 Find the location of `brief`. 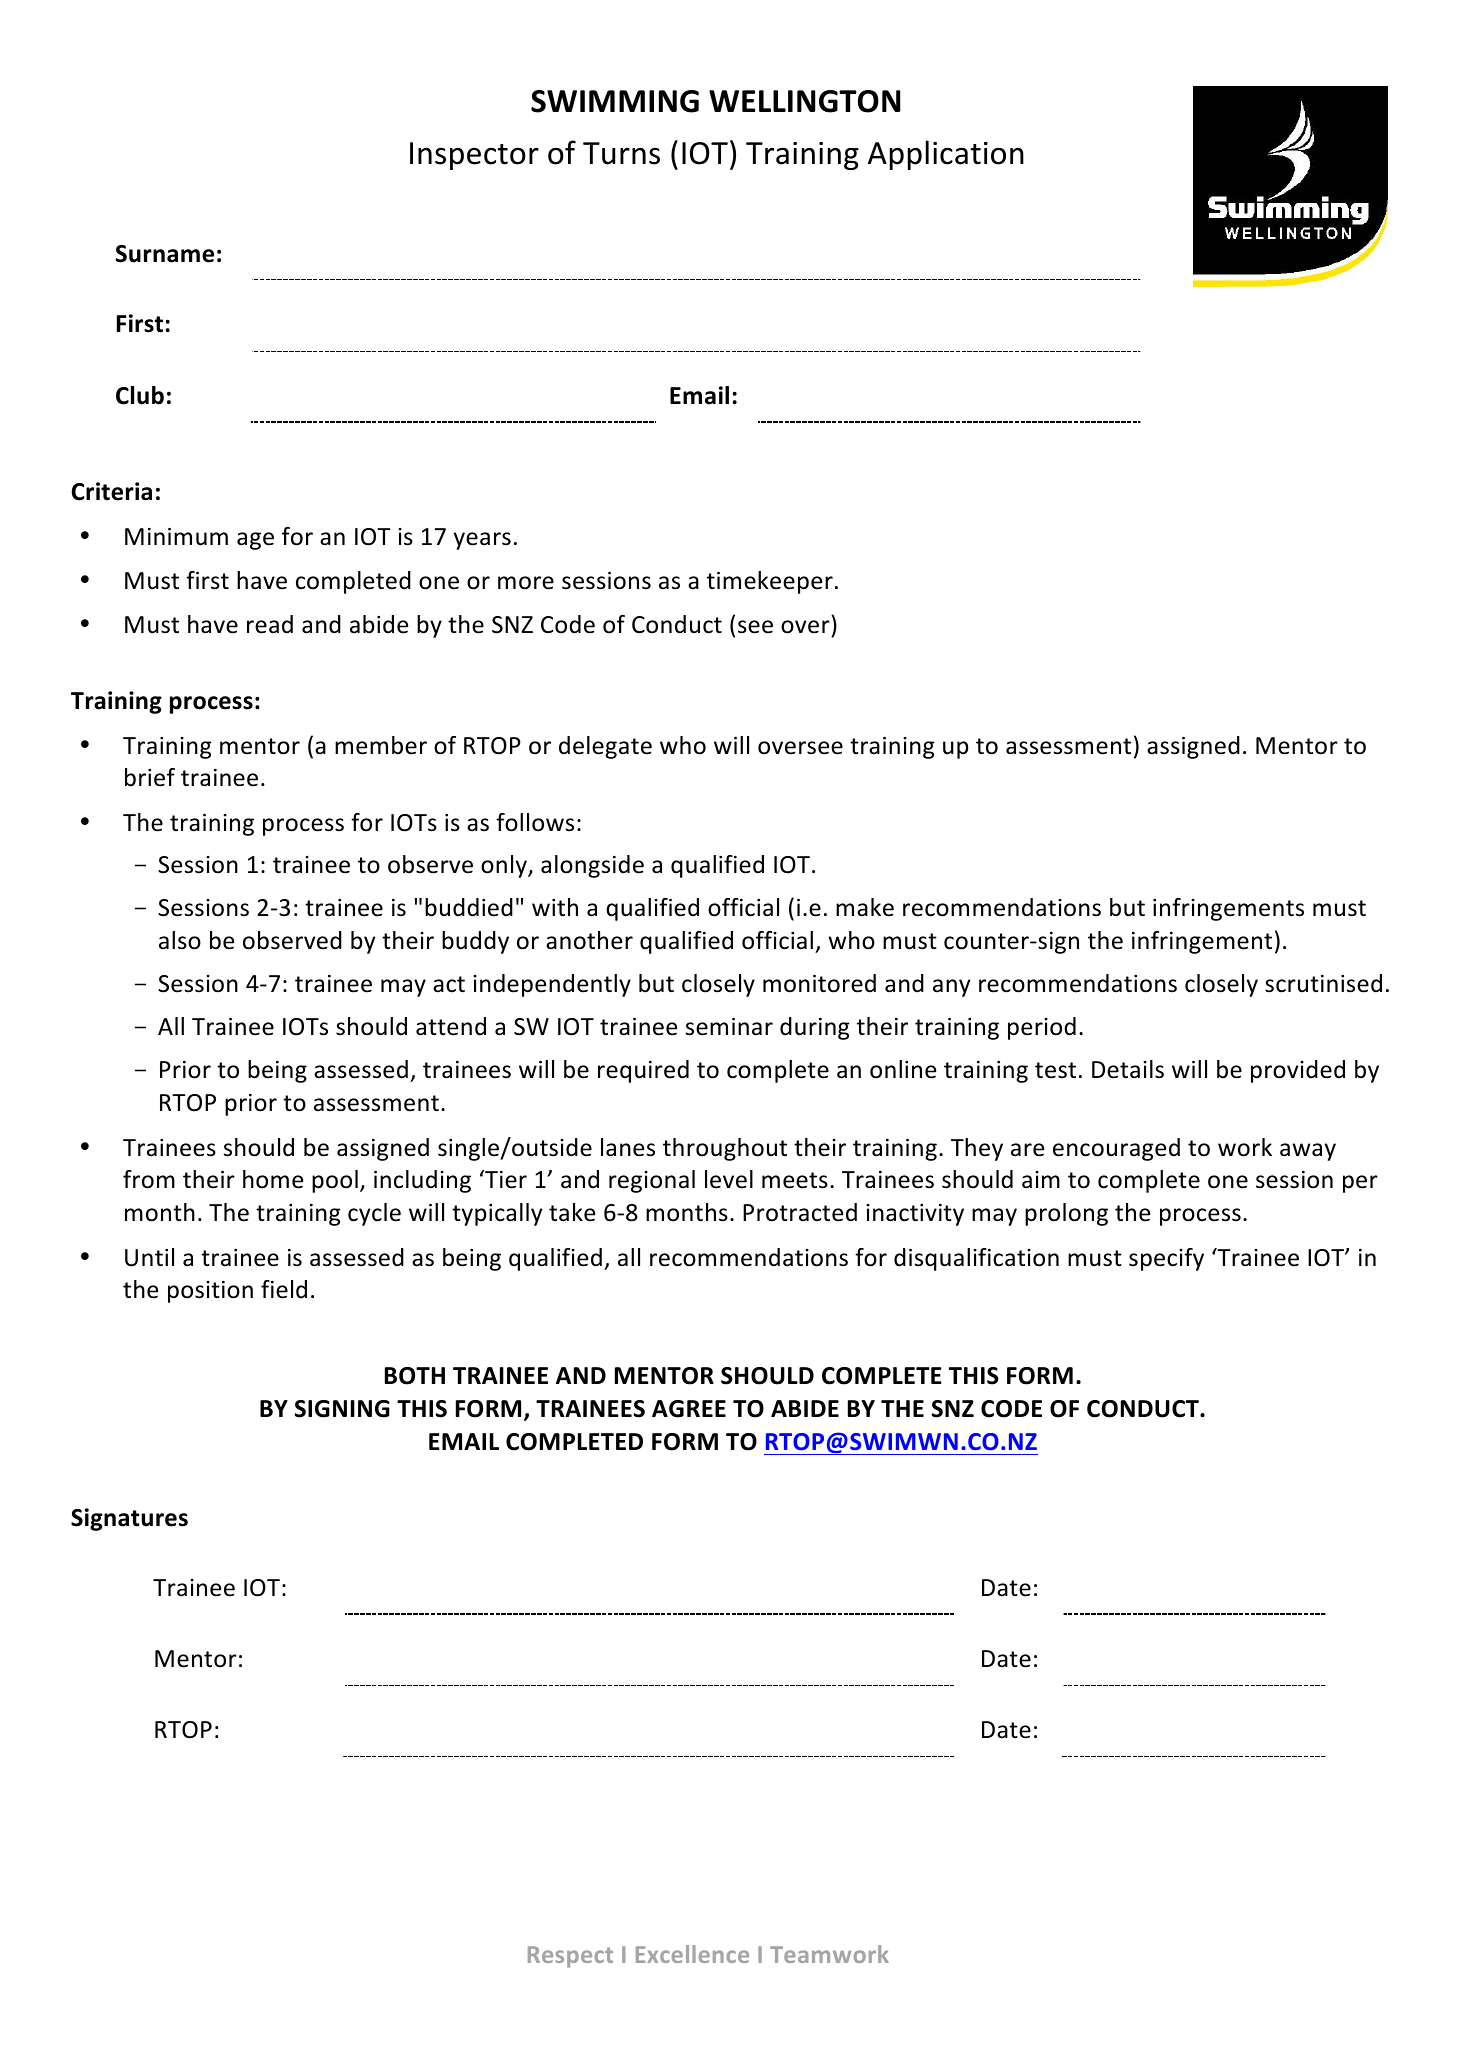

brief is located at coordinates (150, 777).
